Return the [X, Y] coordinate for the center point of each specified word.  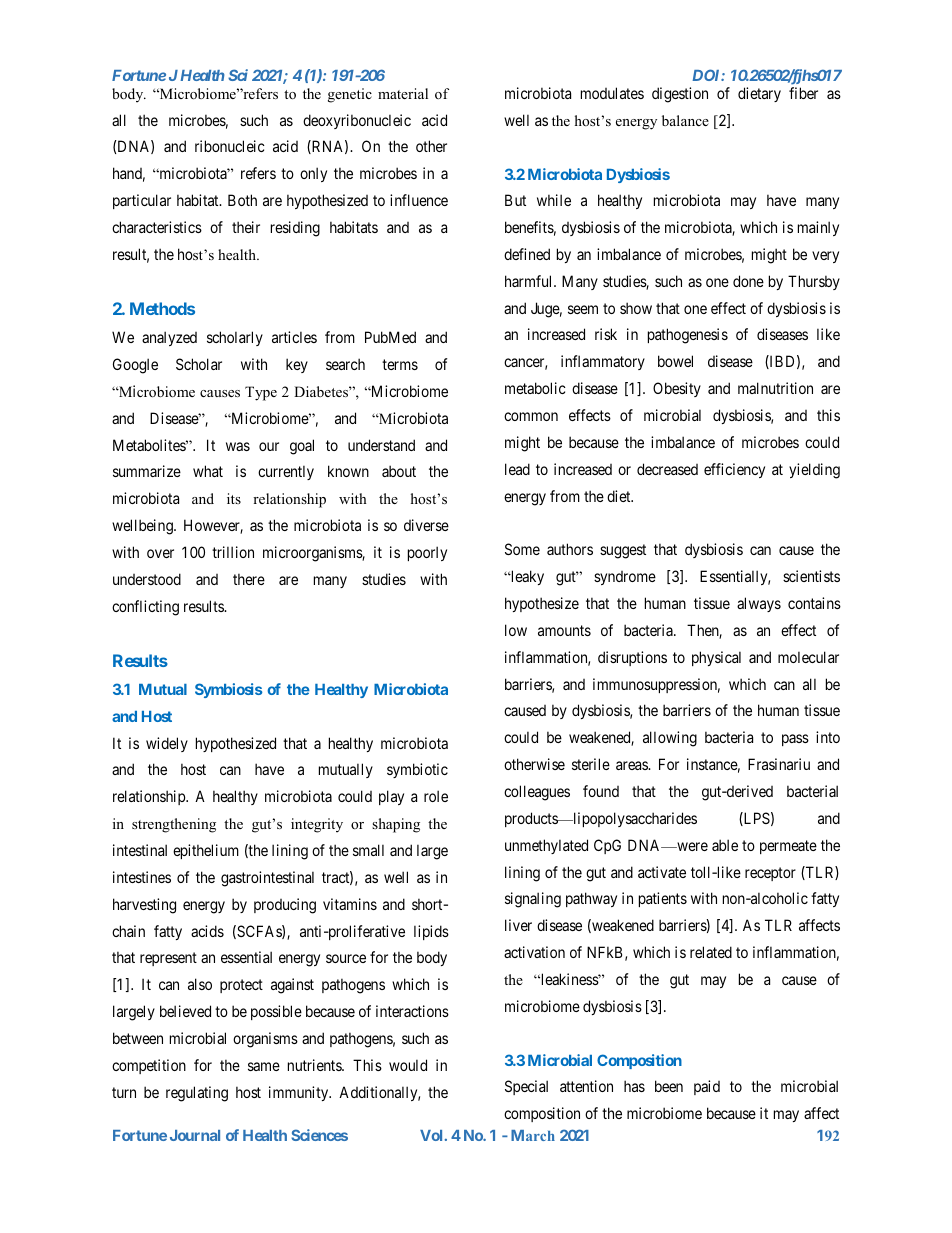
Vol [431, 1135]
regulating [197, 1094]
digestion [680, 95]
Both [242, 200]
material [403, 93]
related [711, 952]
